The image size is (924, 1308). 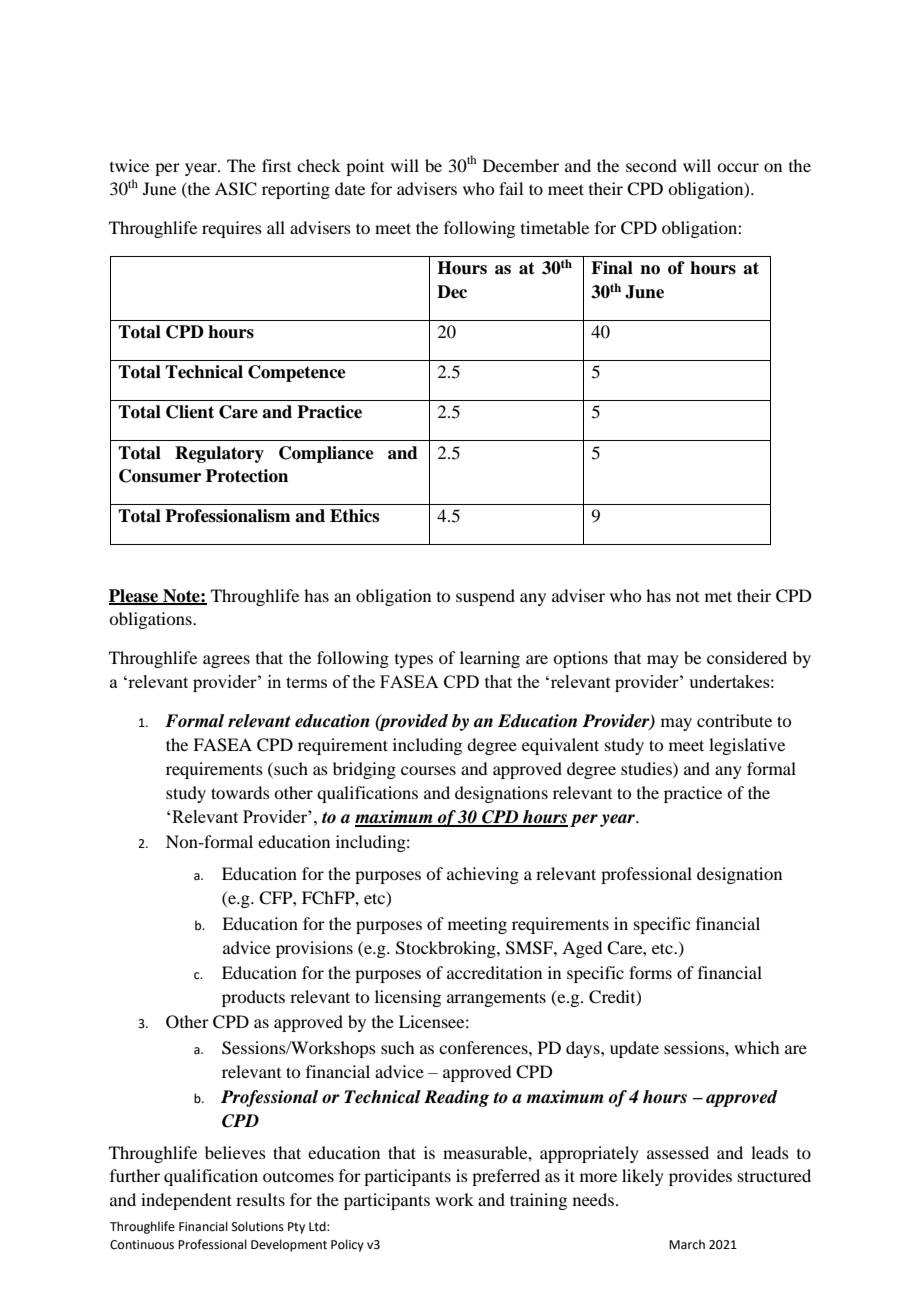 What do you see at coordinates (186, 1201) in the document?
I see `independent` at bounding box center [186, 1201].
